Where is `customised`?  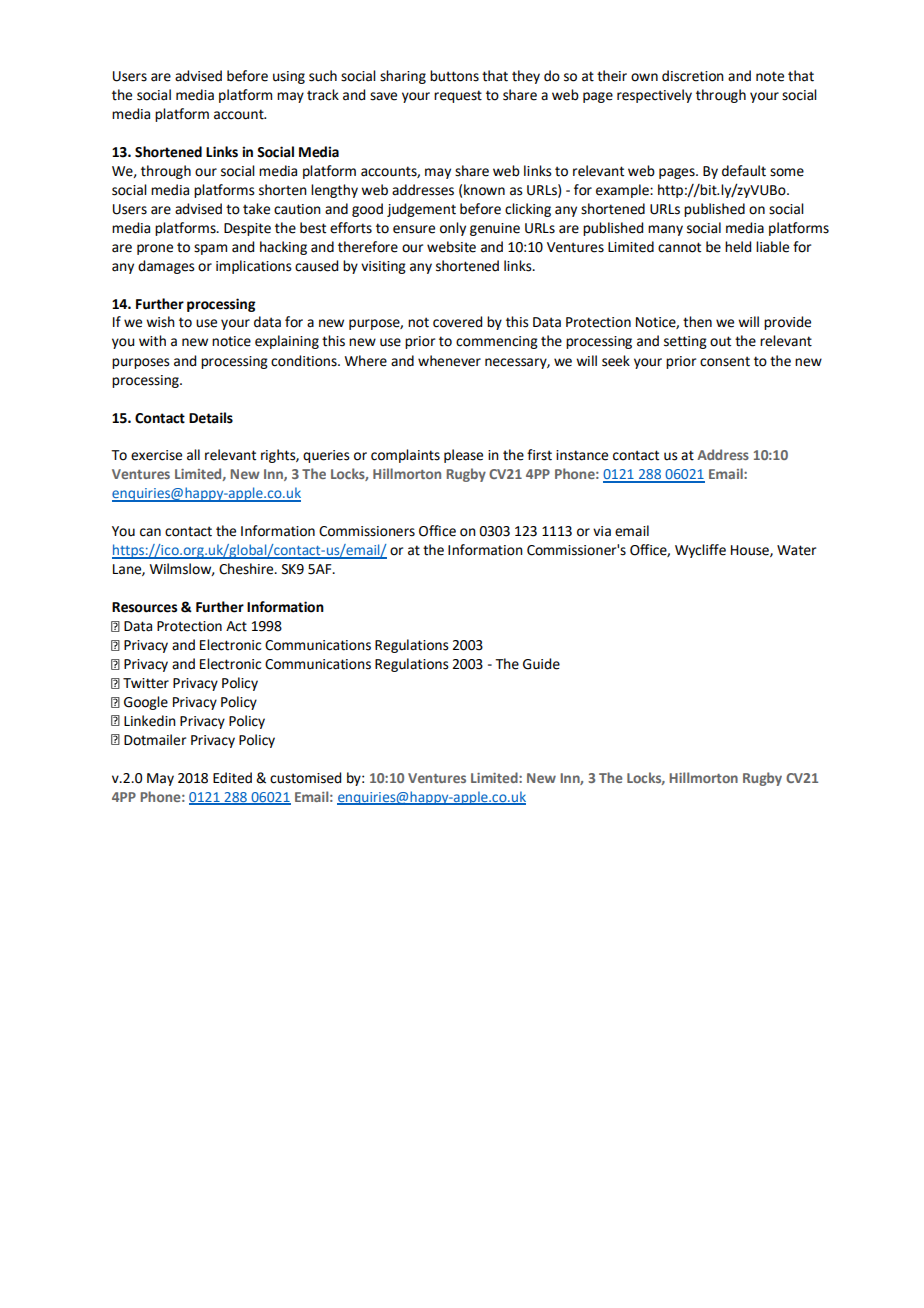
customised is located at coordinates (305, 778).
